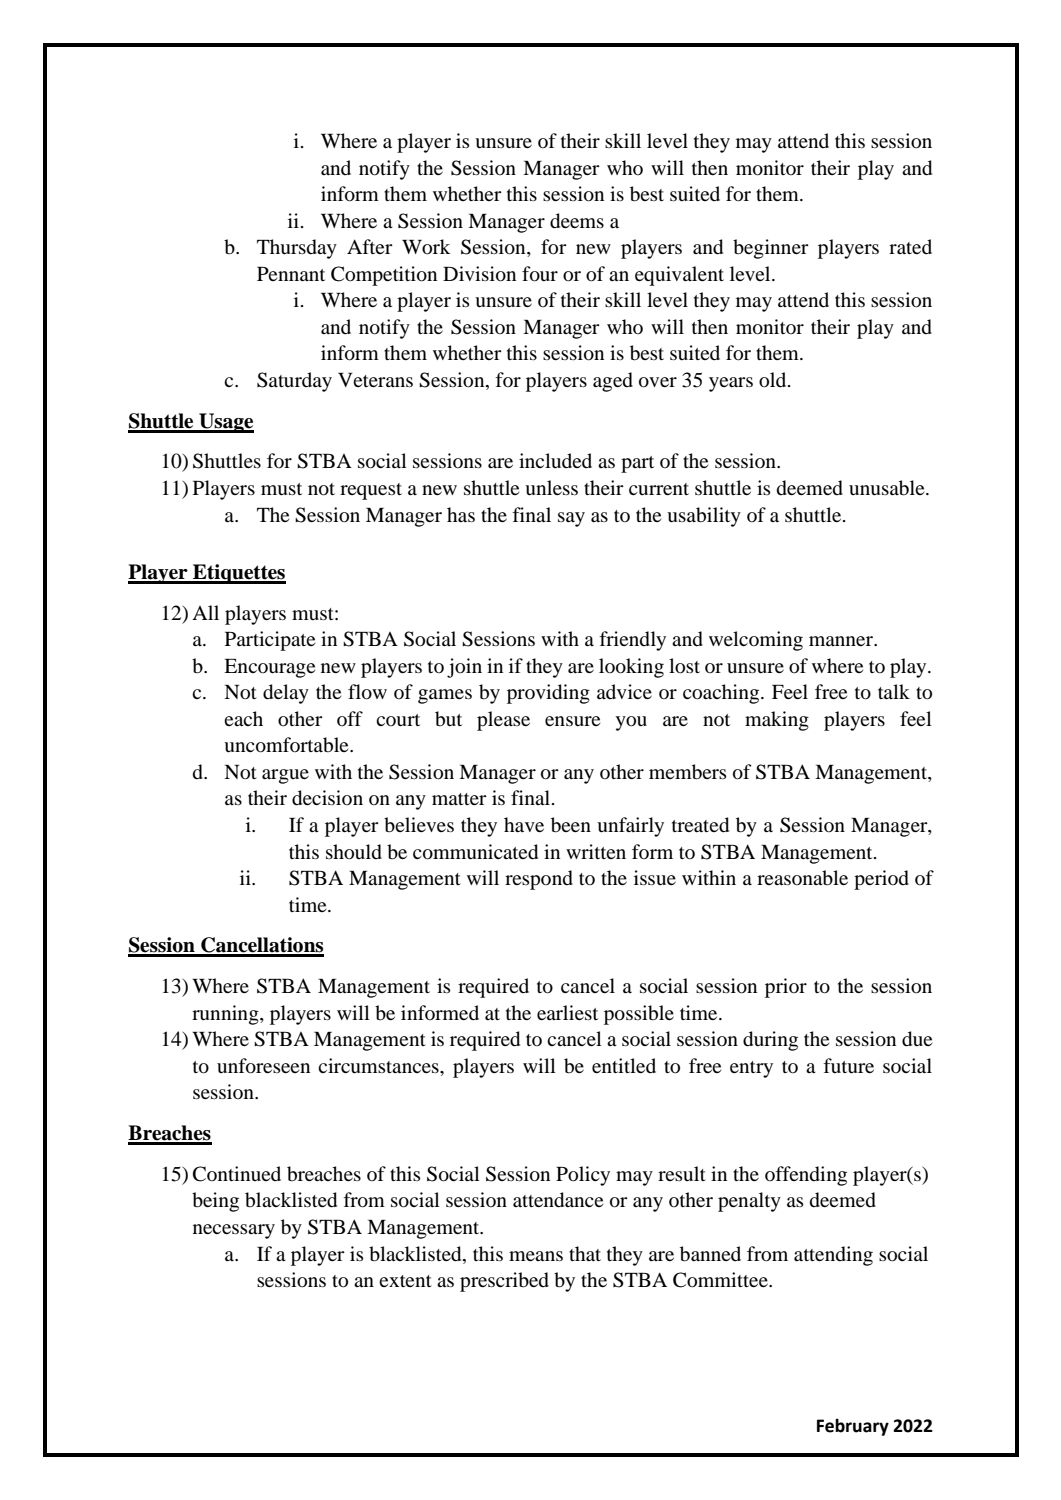 The width and height of the screenshot is (1061, 1500). Describe the element at coordinates (540, 274) in the screenshot. I see `four` at that location.
